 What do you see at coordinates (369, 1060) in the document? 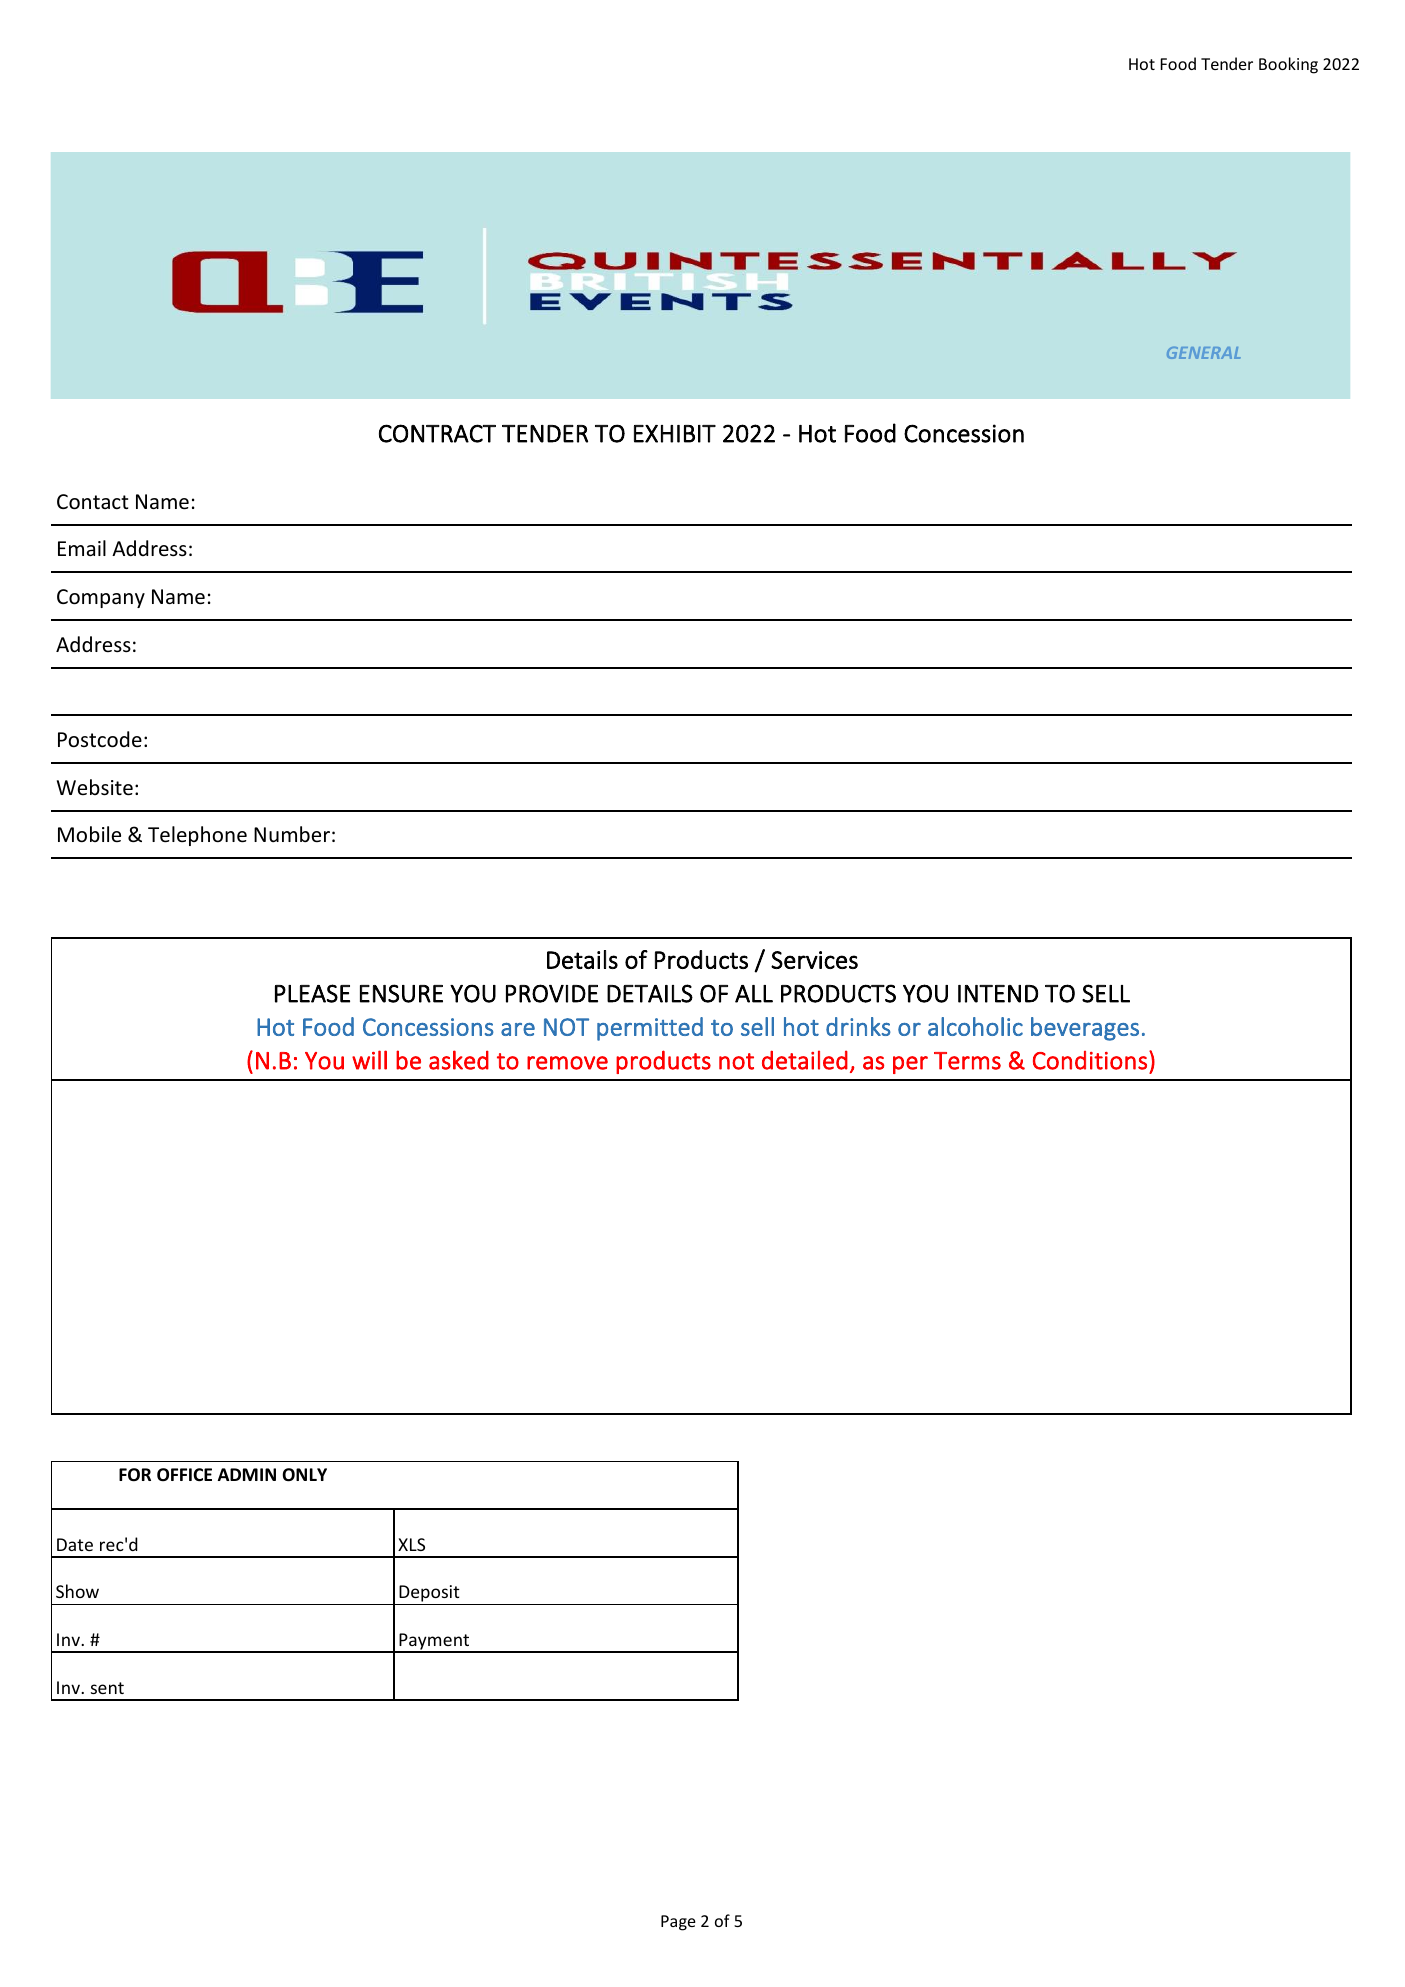
I see `will` at bounding box center [369, 1060].
